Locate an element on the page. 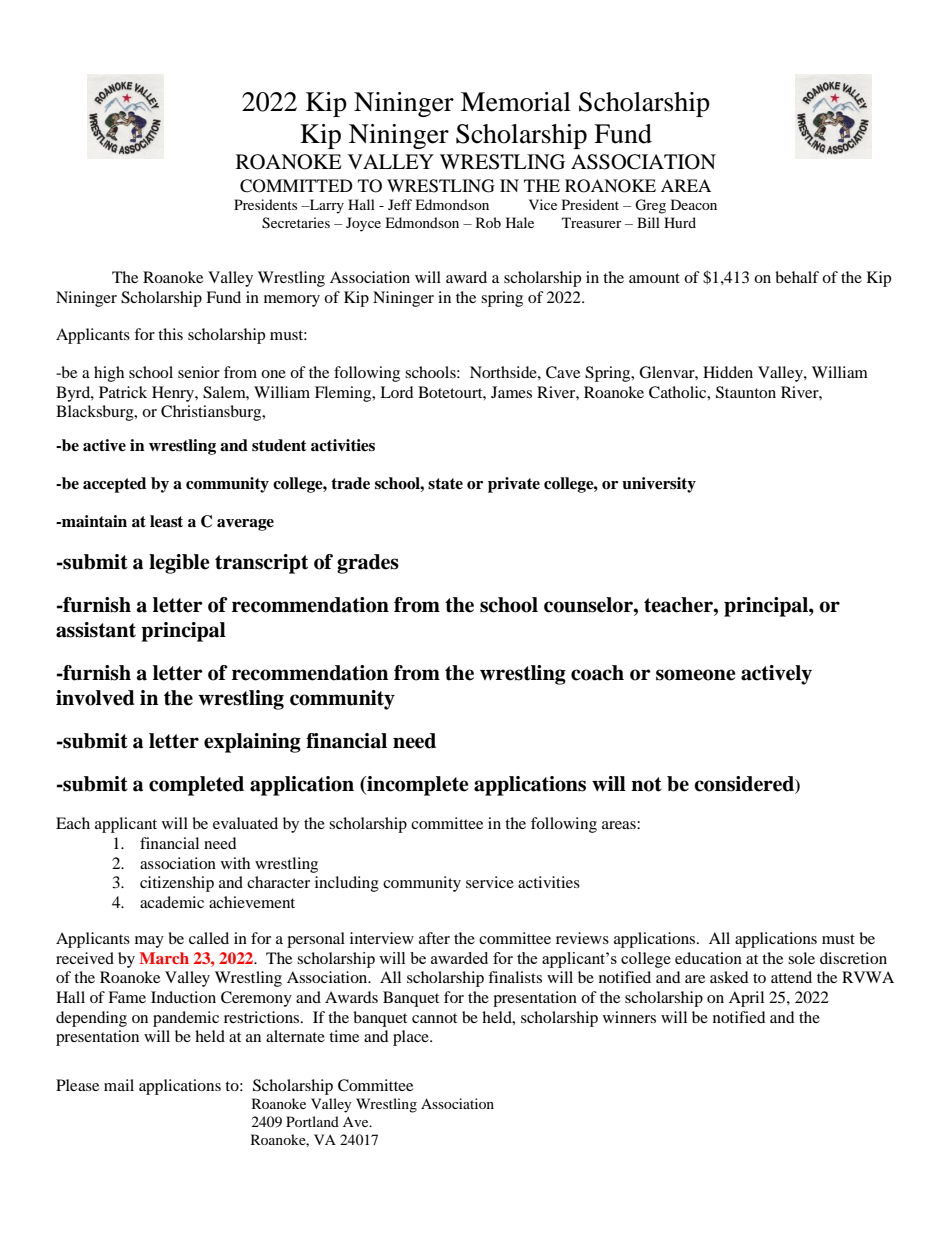 This document has width=952, height=1233. sole is located at coordinates (801, 958).
